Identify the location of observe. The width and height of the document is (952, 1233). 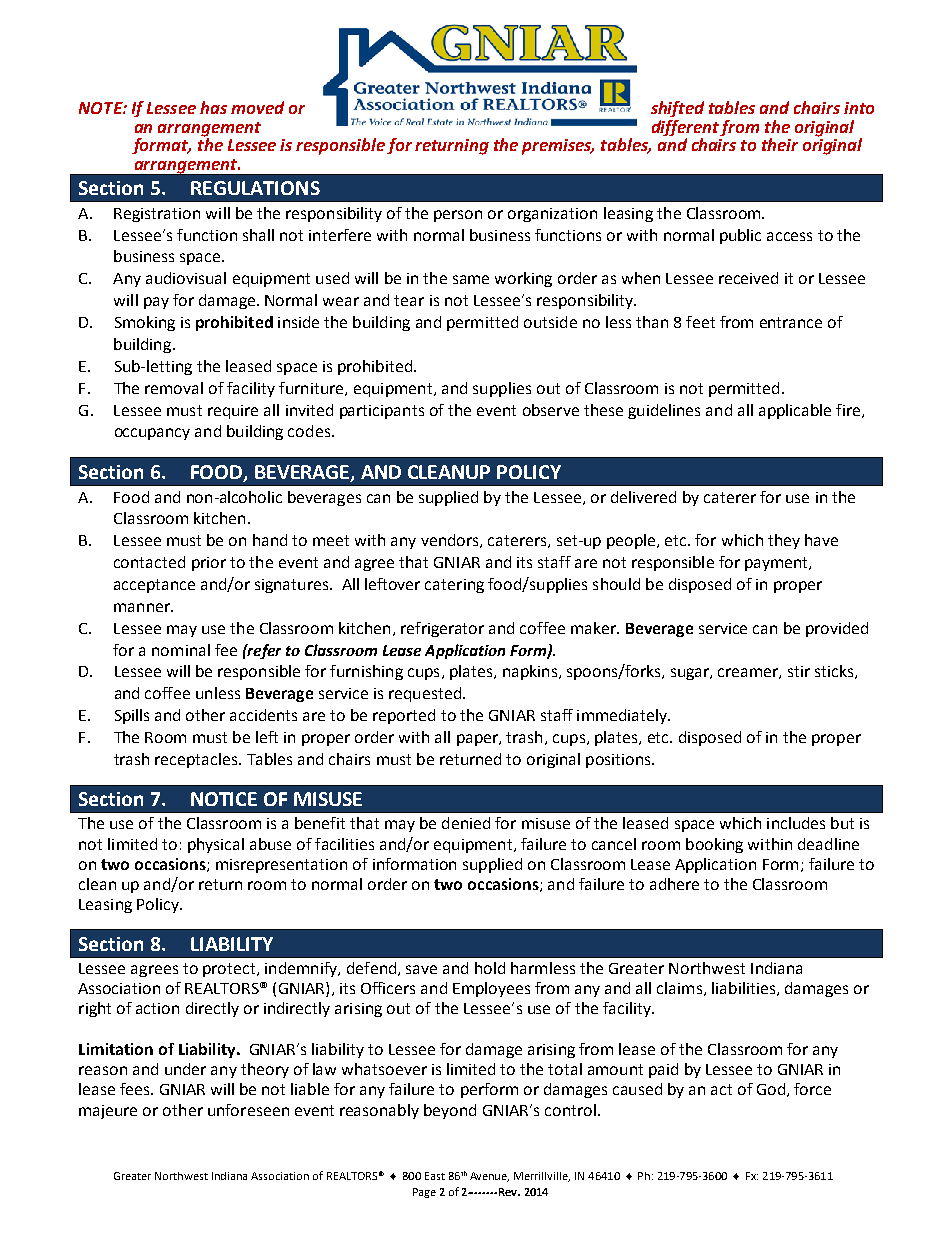
(551, 410).
